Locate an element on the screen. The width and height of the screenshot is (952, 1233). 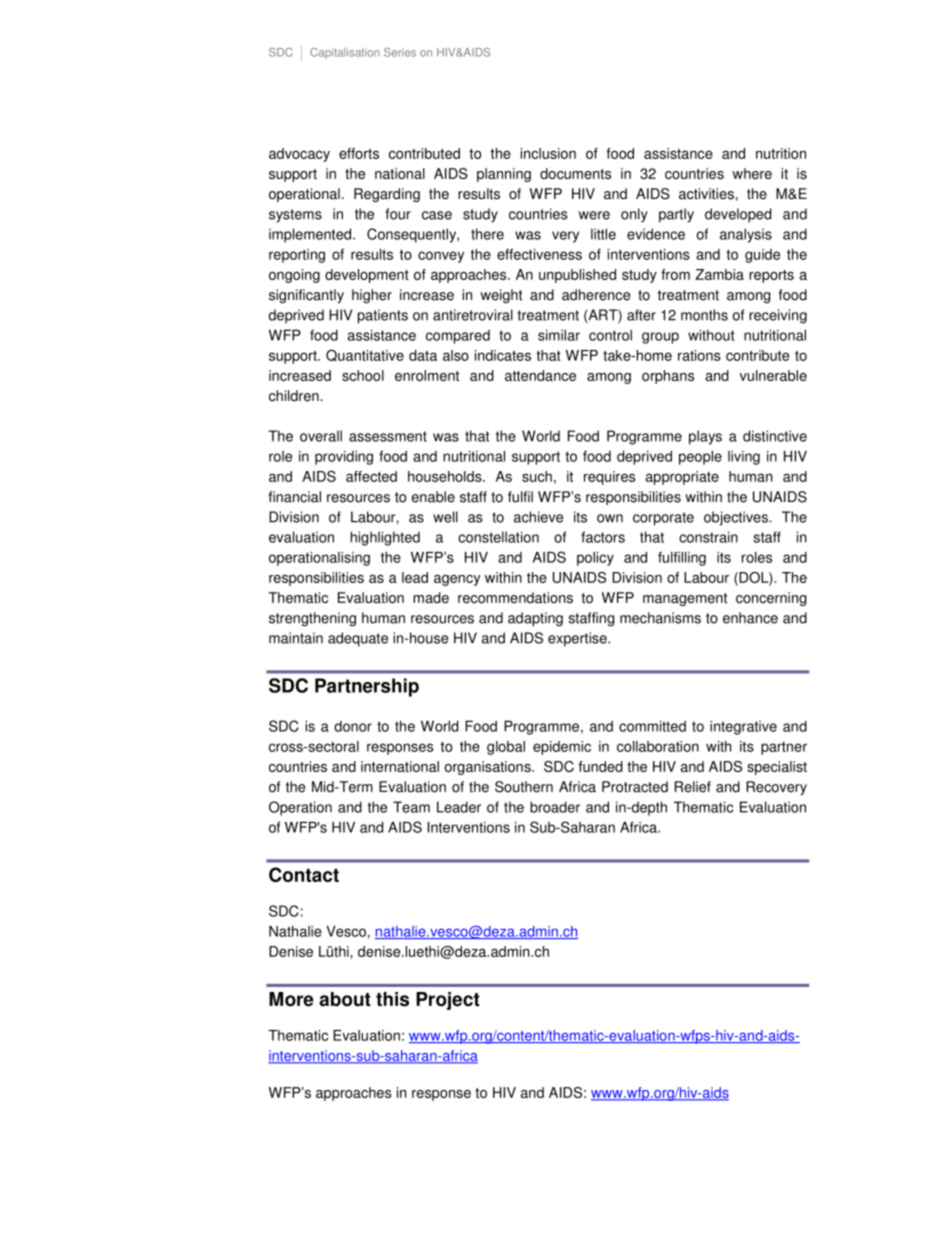
Capitalisation is located at coordinates (345, 53).
